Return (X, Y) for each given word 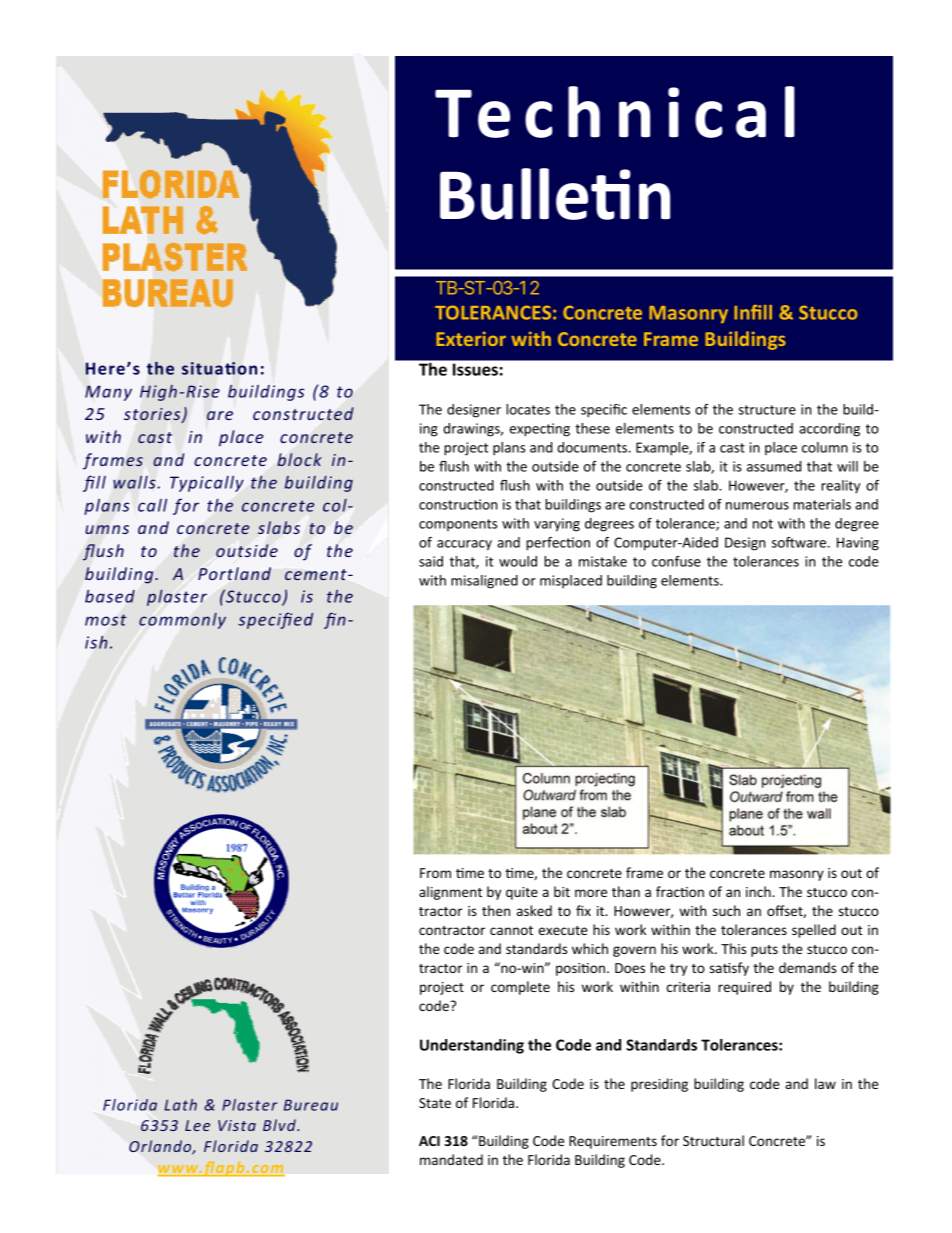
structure (767, 410)
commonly (182, 621)
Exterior (471, 338)
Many (108, 393)
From (435, 873)
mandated (451, 1159)
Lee (197, 1125)
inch (759, 891)
